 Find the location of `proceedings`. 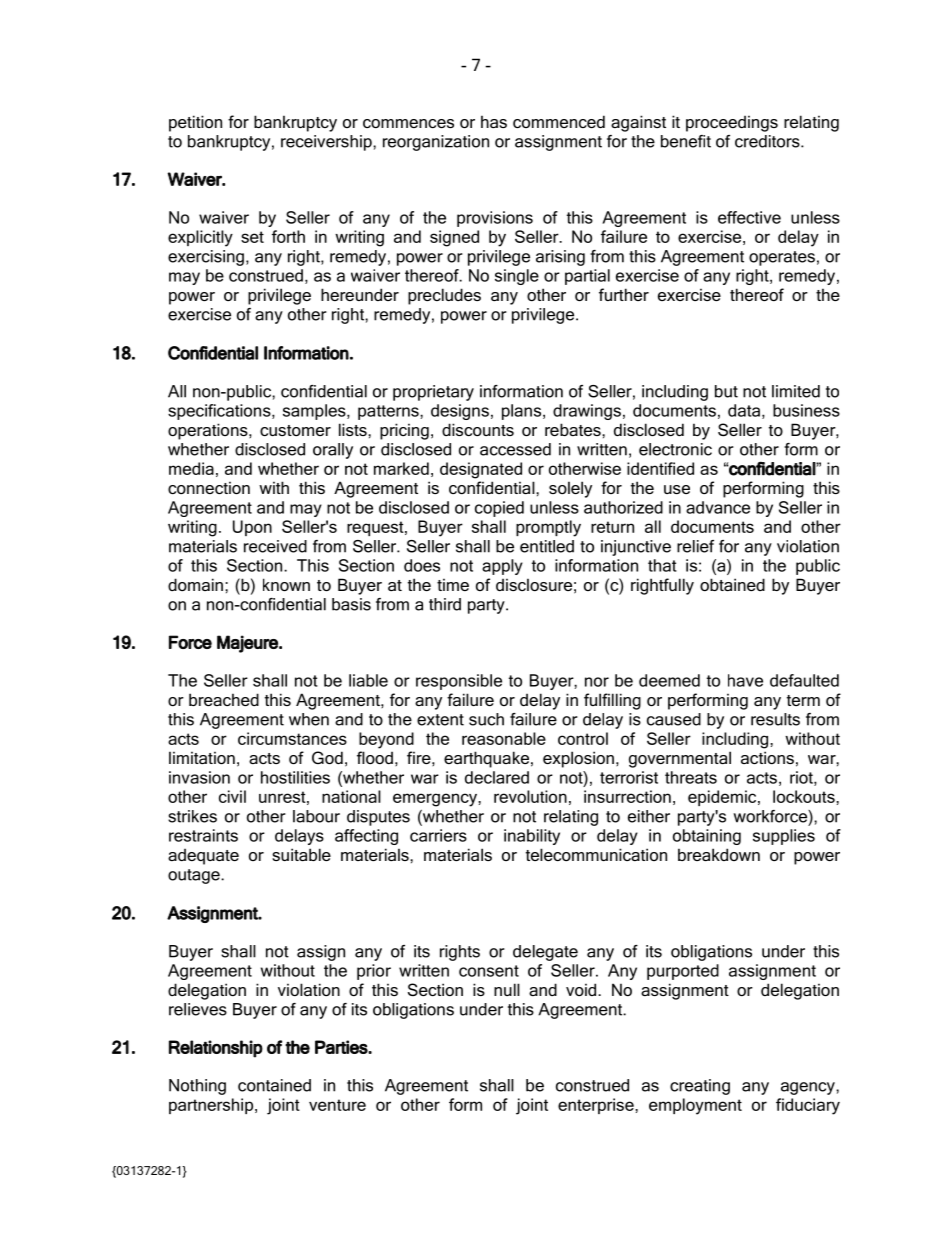

proceedings is located at coordinates (732, 123).
